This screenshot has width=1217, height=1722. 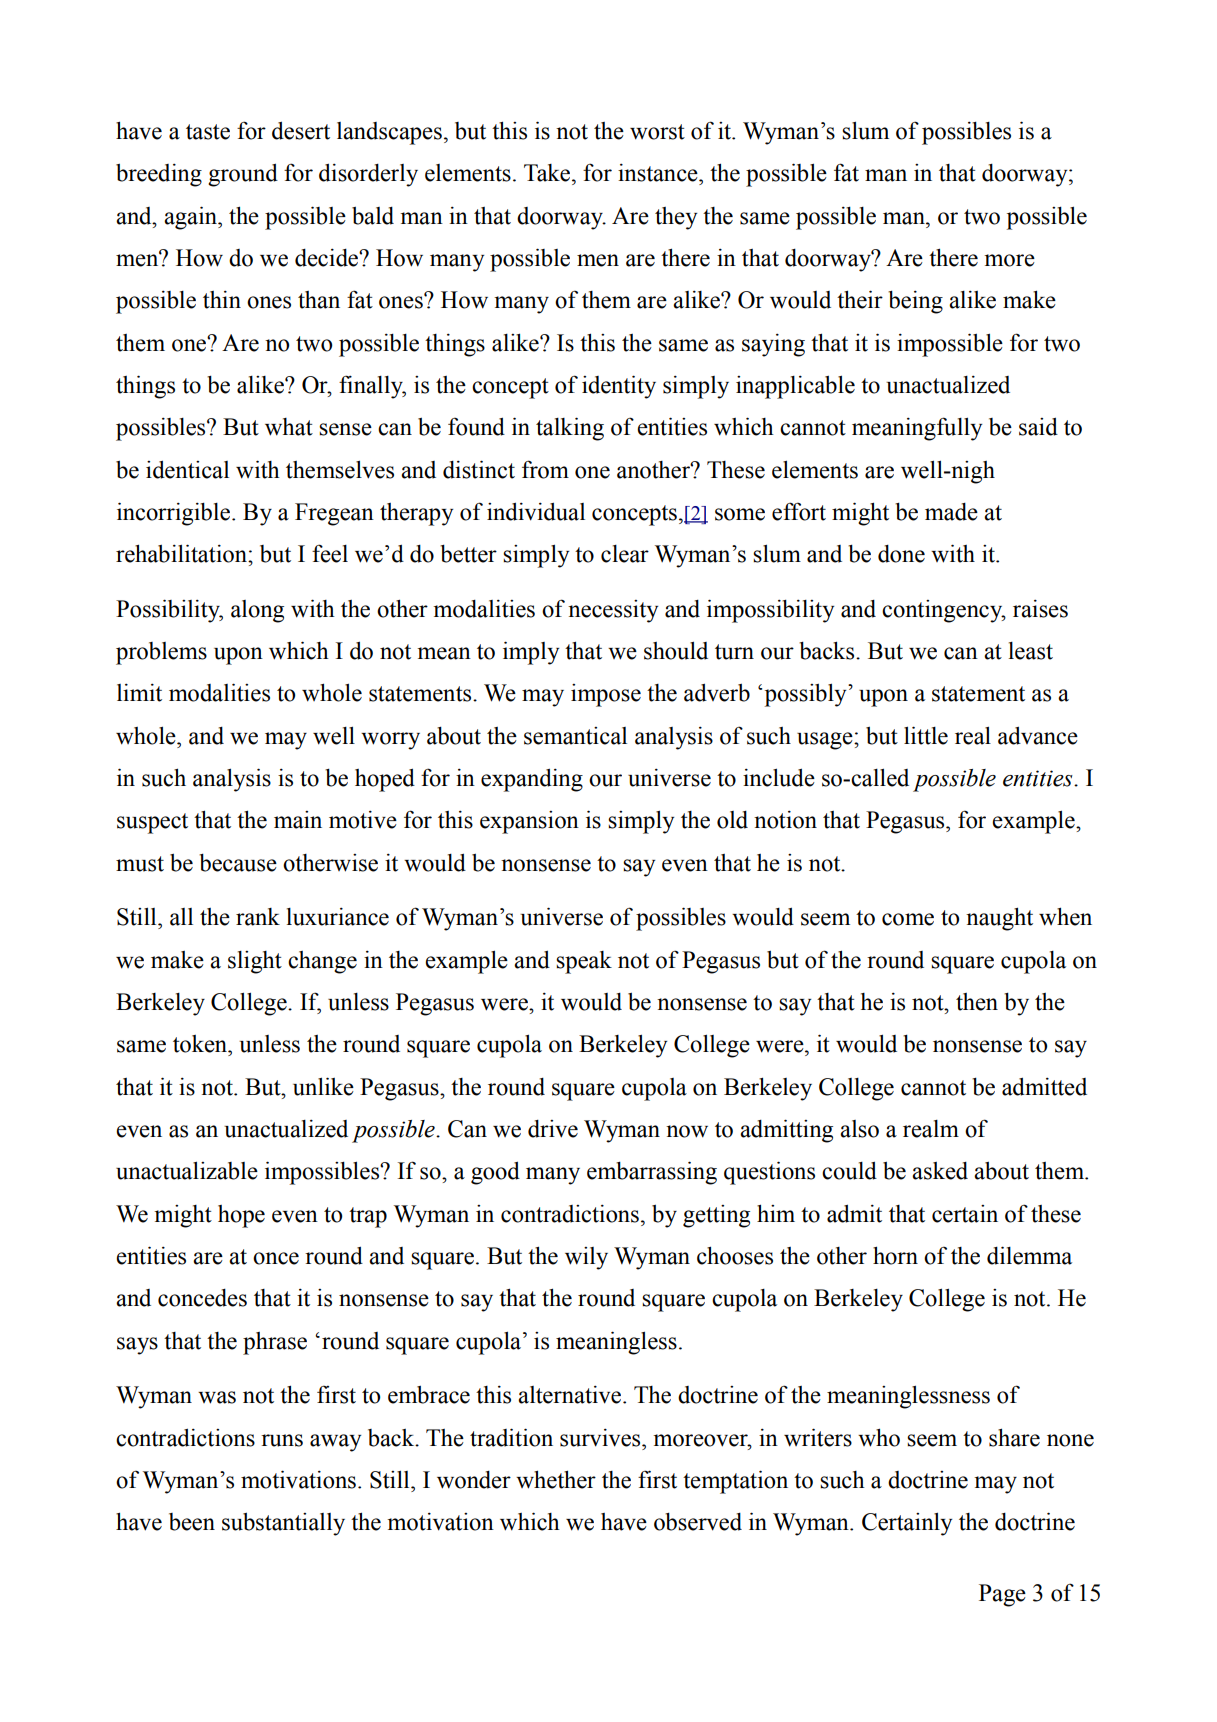 I want to click on substantially, so click(x=283, y=1524).
